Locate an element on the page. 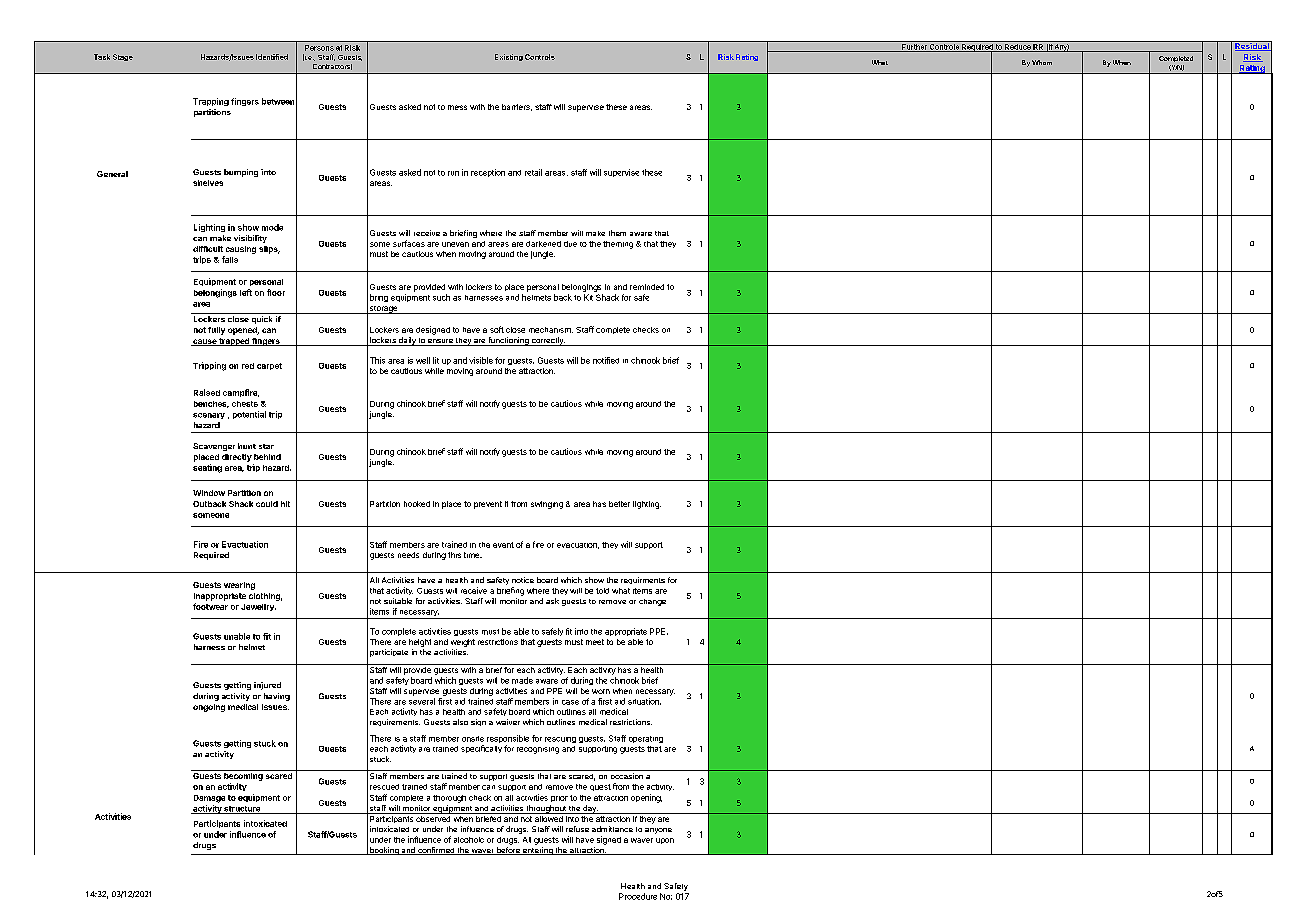 The width and height of the document is (1308, 924). Whom is located at coordinates (1042, 62).
